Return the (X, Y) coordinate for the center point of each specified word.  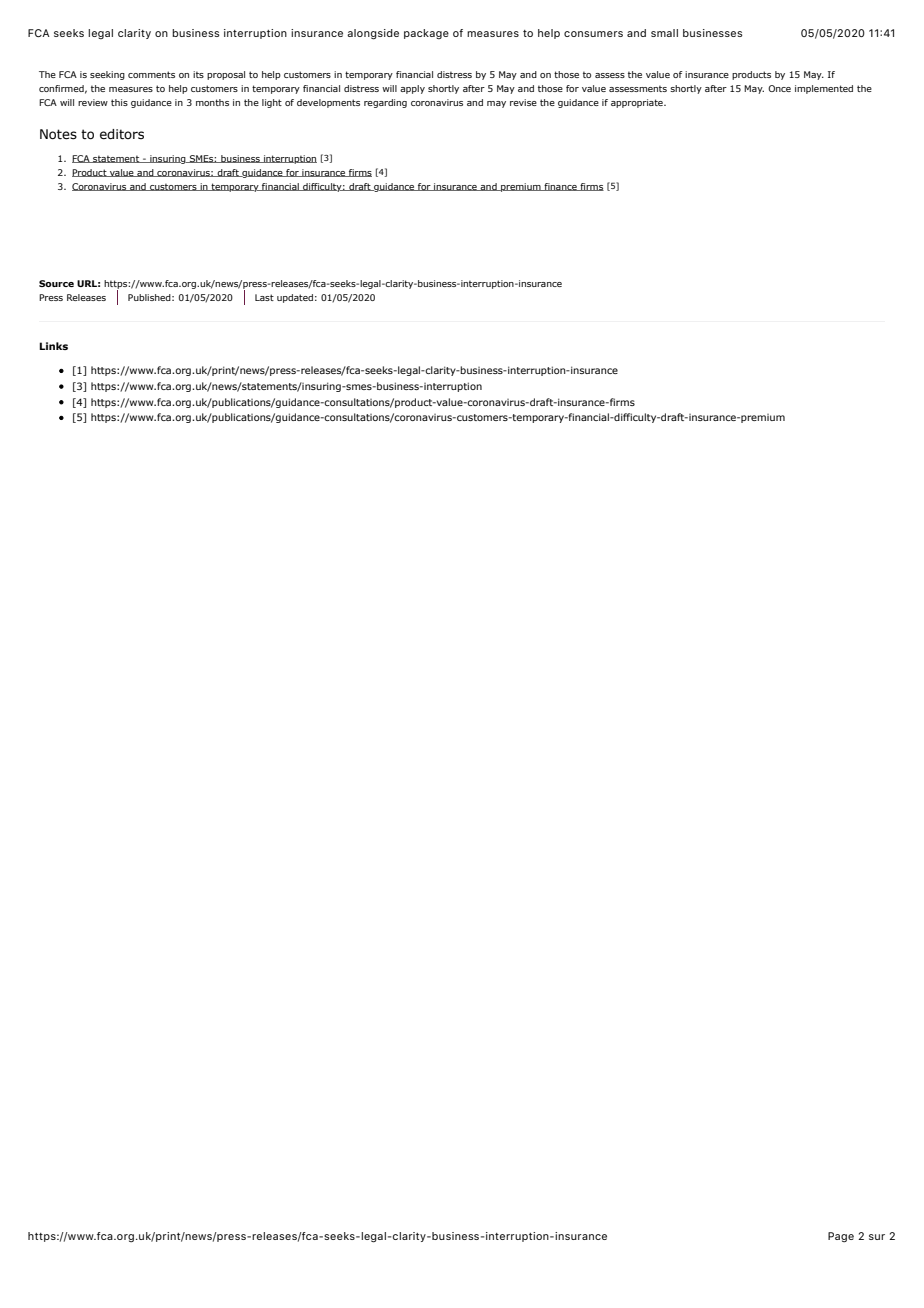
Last (264, 297)
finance (560, 187)
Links (53, 346)
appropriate (638, 103)
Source (56, 283)
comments (151, 74)
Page (841, 1237)
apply (412, 89)
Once (779, 88)
